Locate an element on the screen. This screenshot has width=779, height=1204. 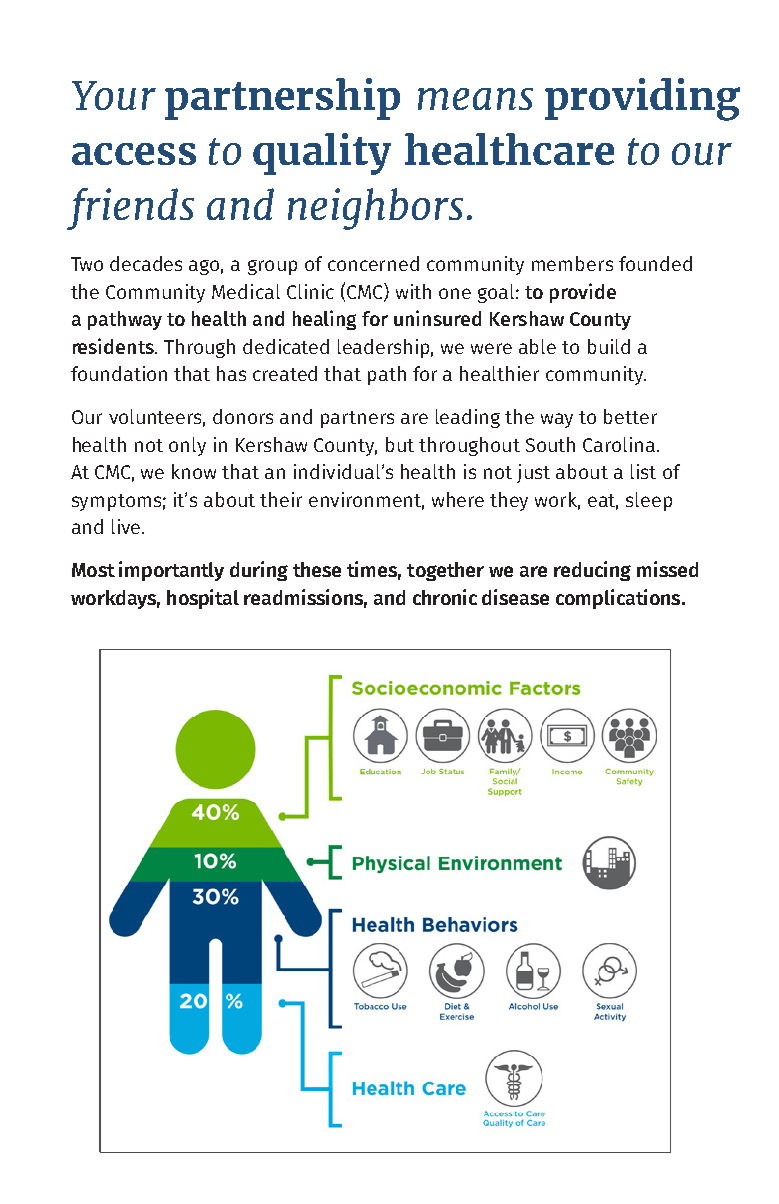
means is located at coordinates (475, 99).
